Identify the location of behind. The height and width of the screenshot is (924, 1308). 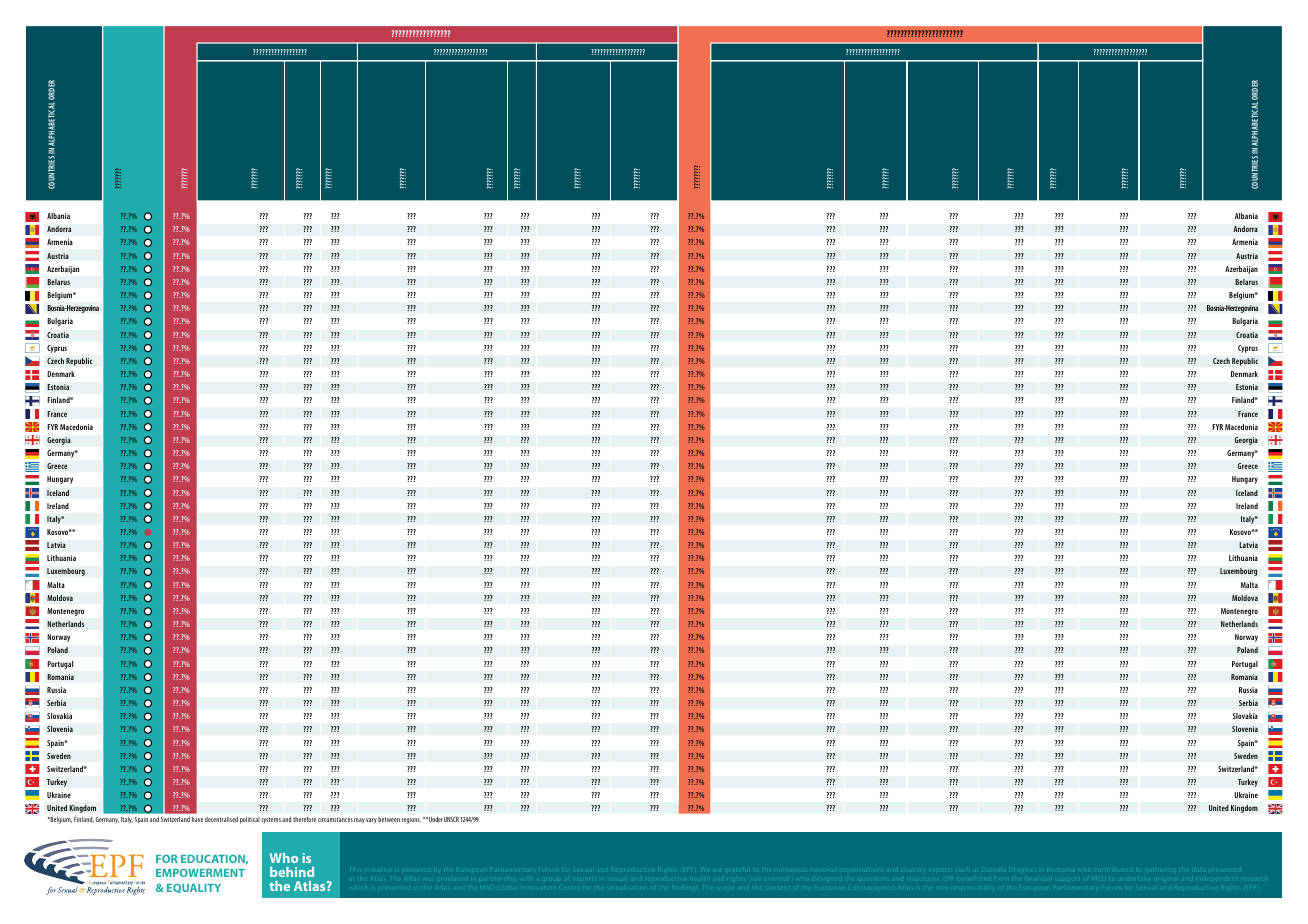
(292, 872).
